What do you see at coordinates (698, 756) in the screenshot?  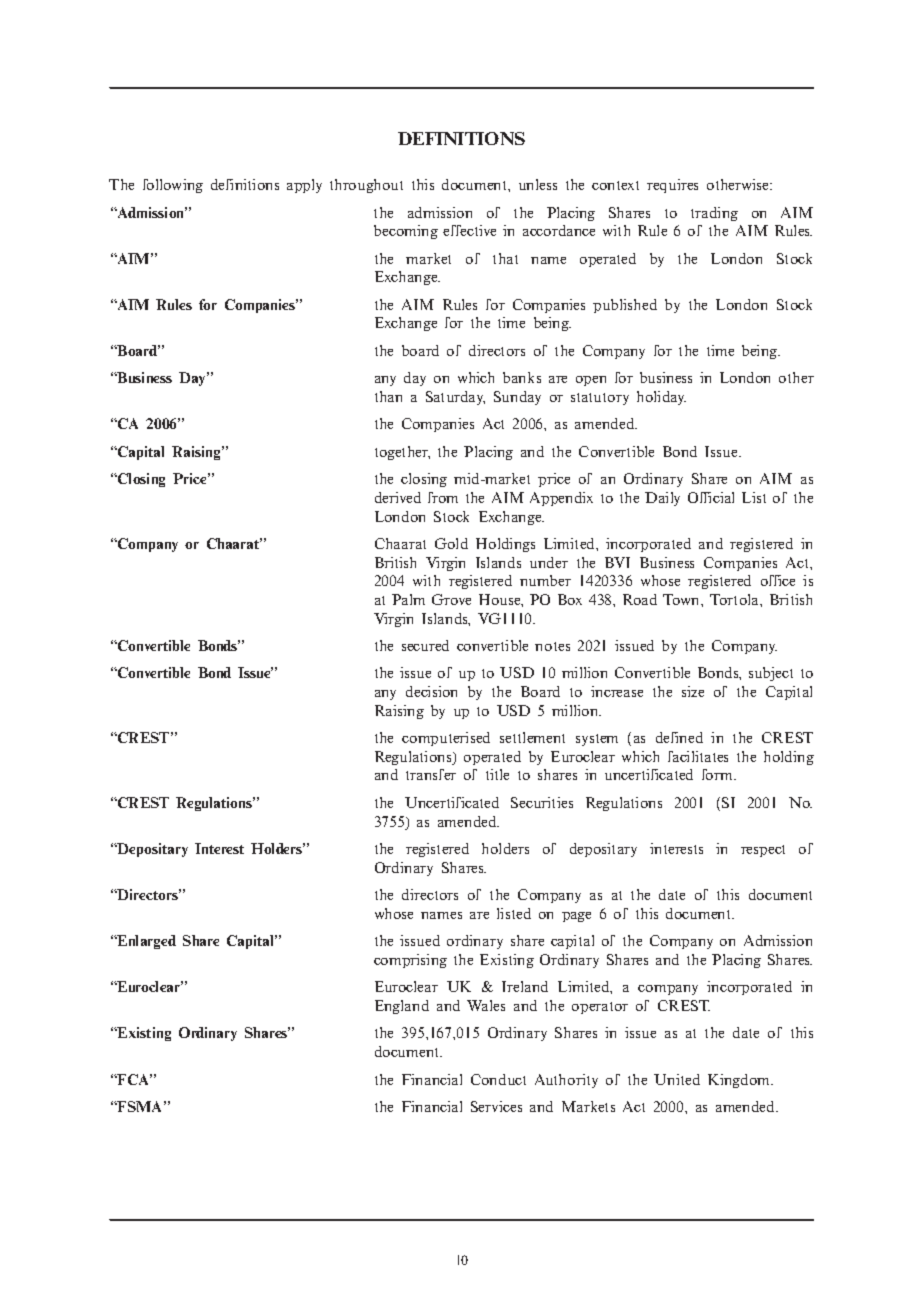 I see `facilitates` at bounding box center [698, 756].
